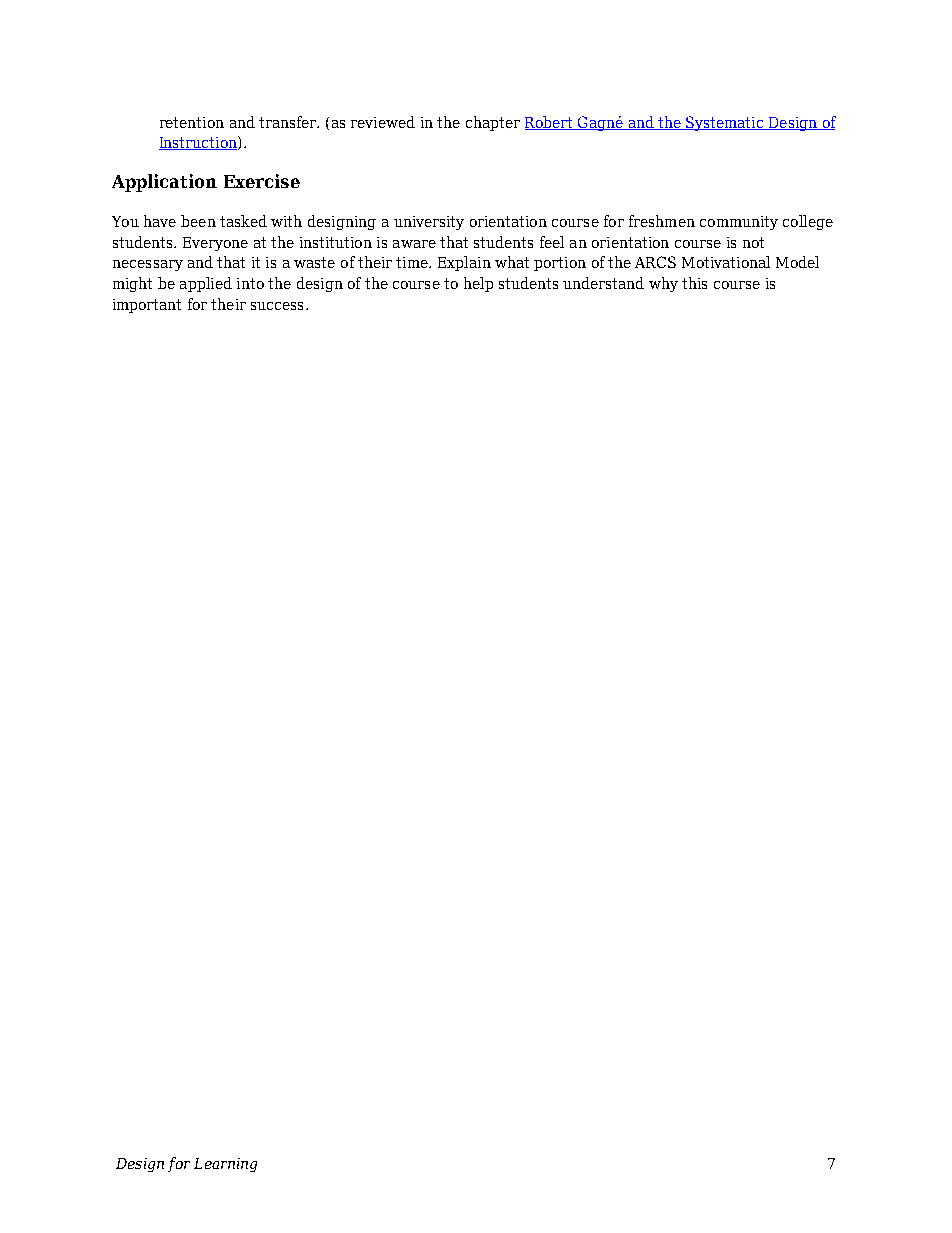  What do you see at coordinates (694, 283) in the screenshot?
I see `this` at bounding box center [694, 283].
